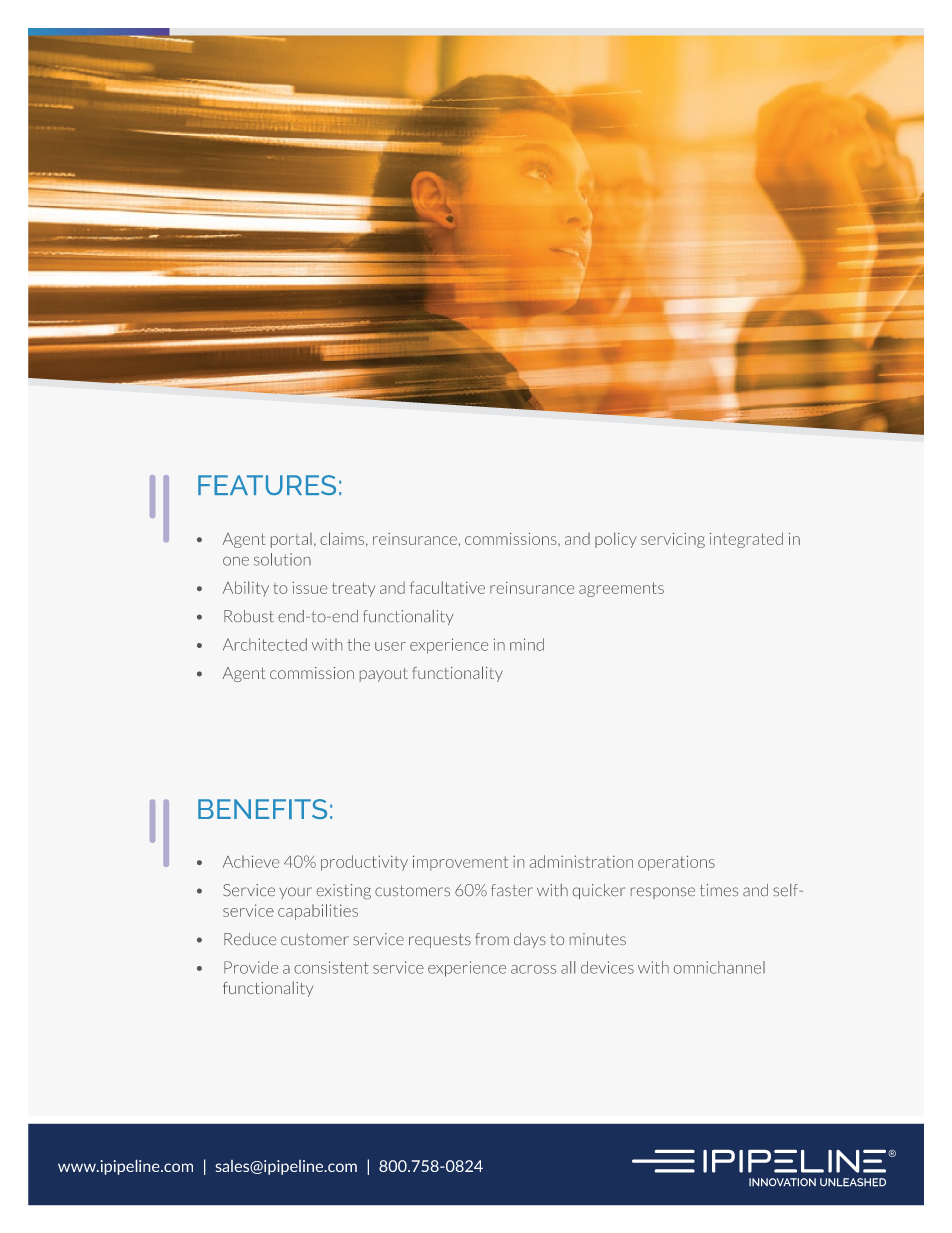  What do you see at coordinates (673, 540) in the screenshot?
I see `servicing` at bounding box center [673, 540].
